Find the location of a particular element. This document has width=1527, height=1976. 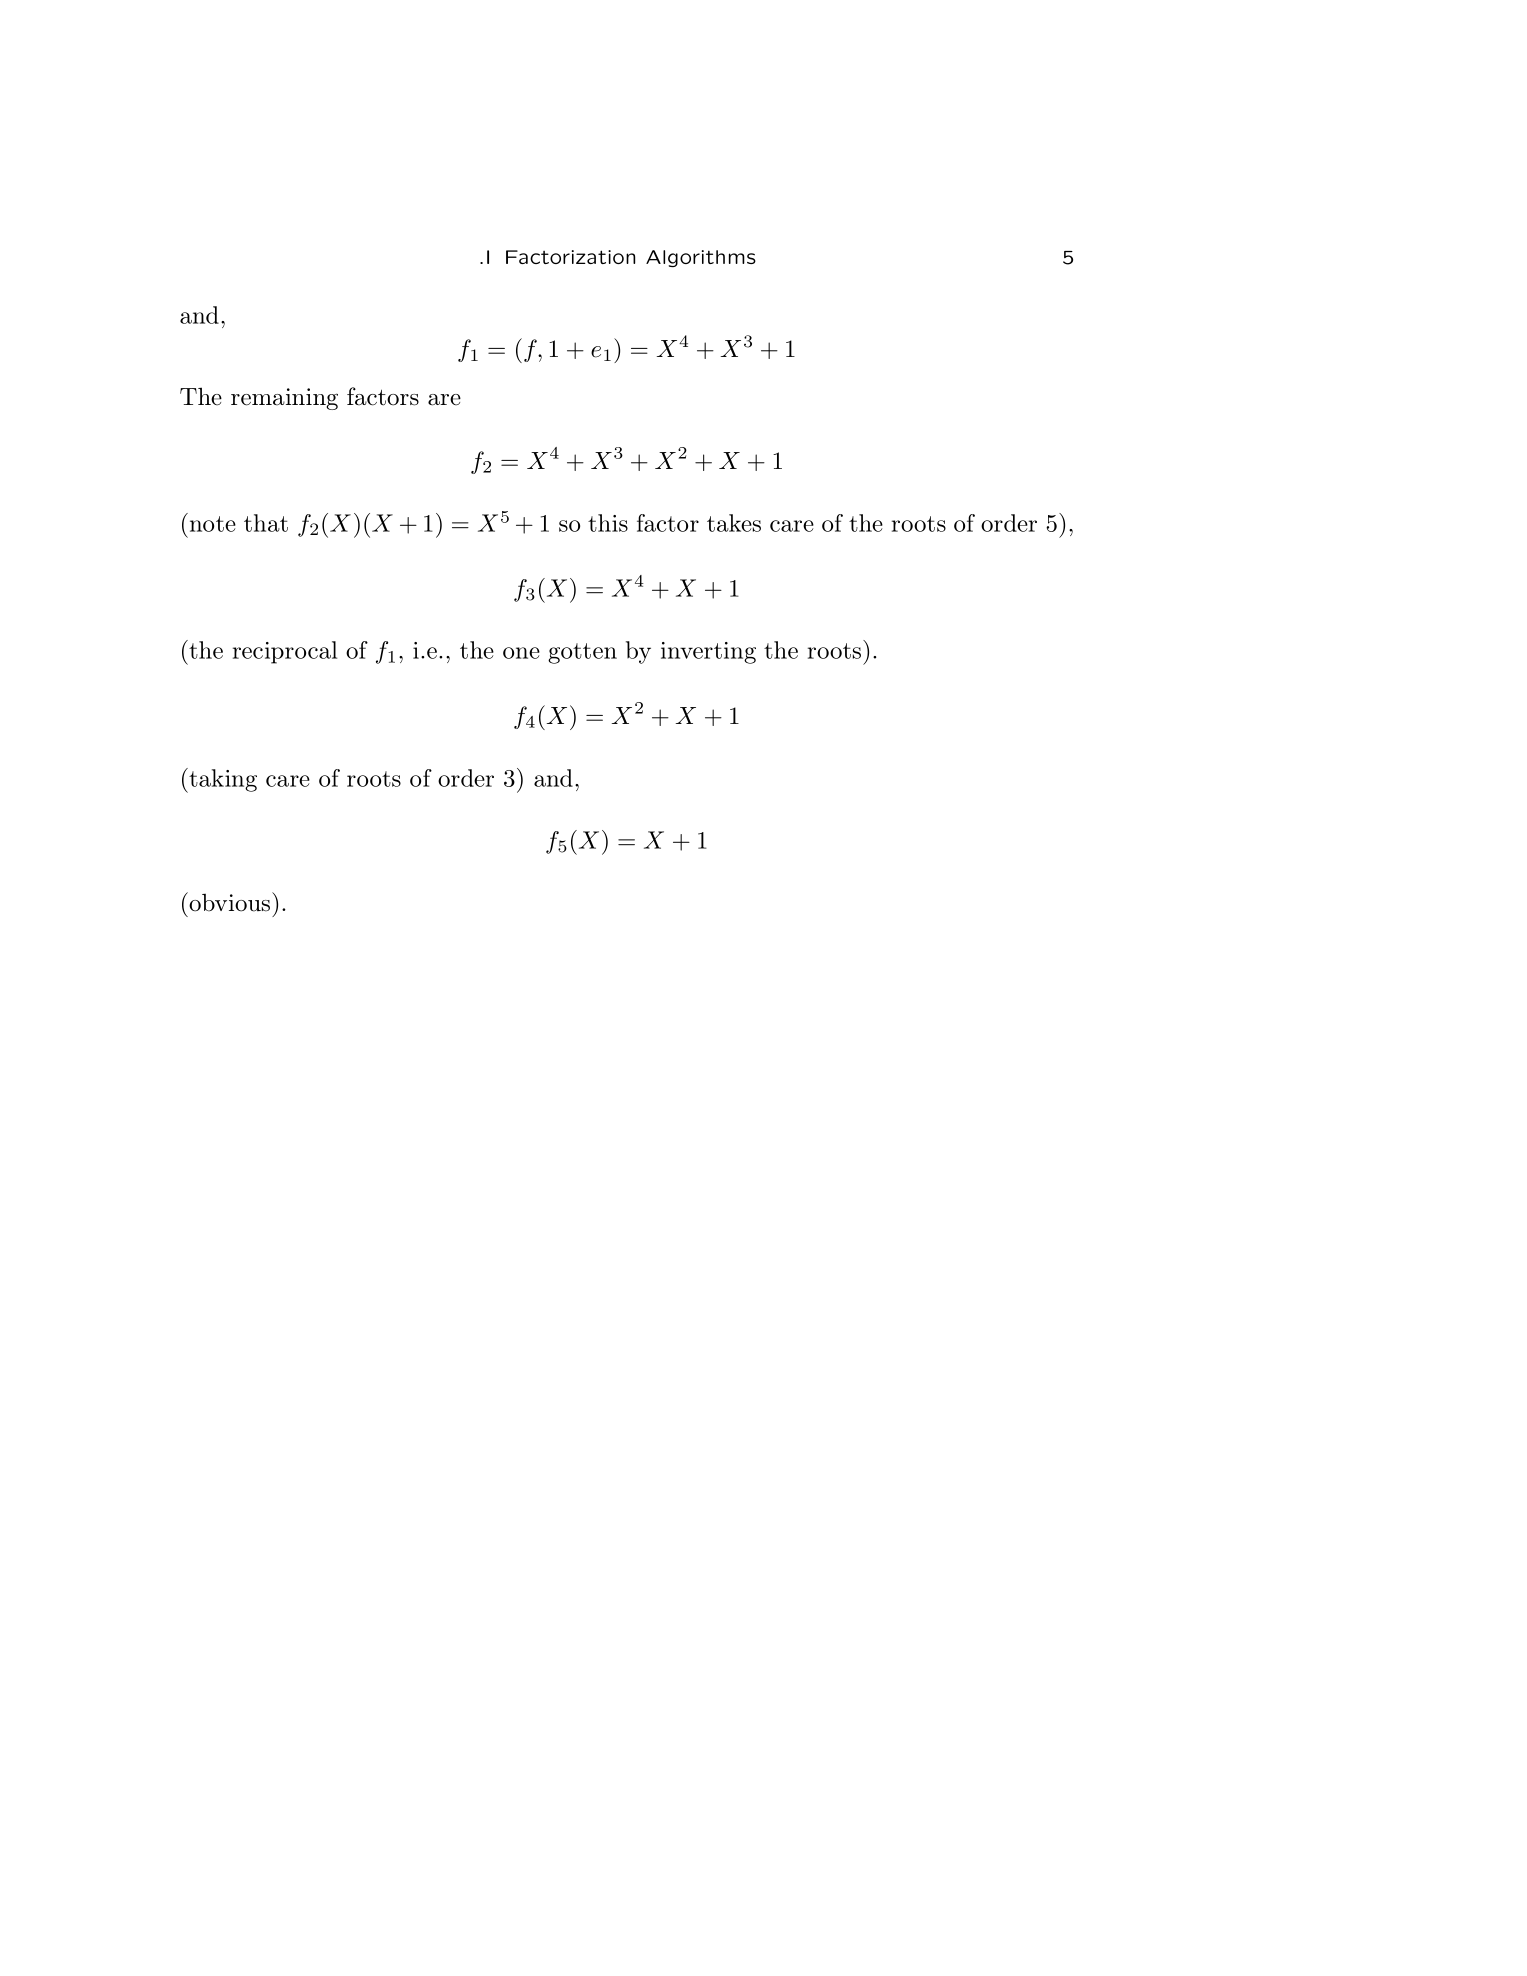

reciprocal is located at coordinates (285, 652).
